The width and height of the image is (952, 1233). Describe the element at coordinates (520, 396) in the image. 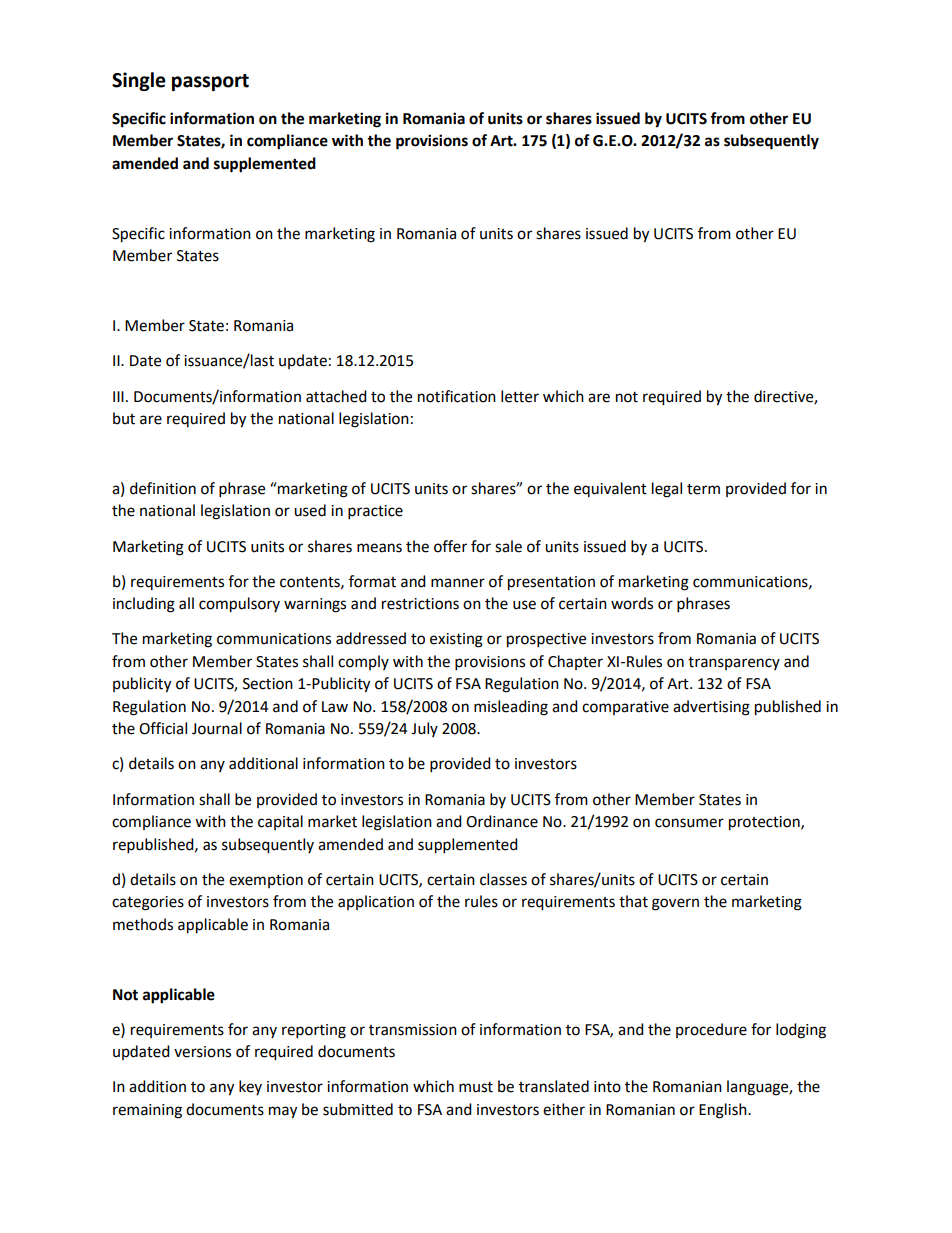

I see `letter` at that location.
